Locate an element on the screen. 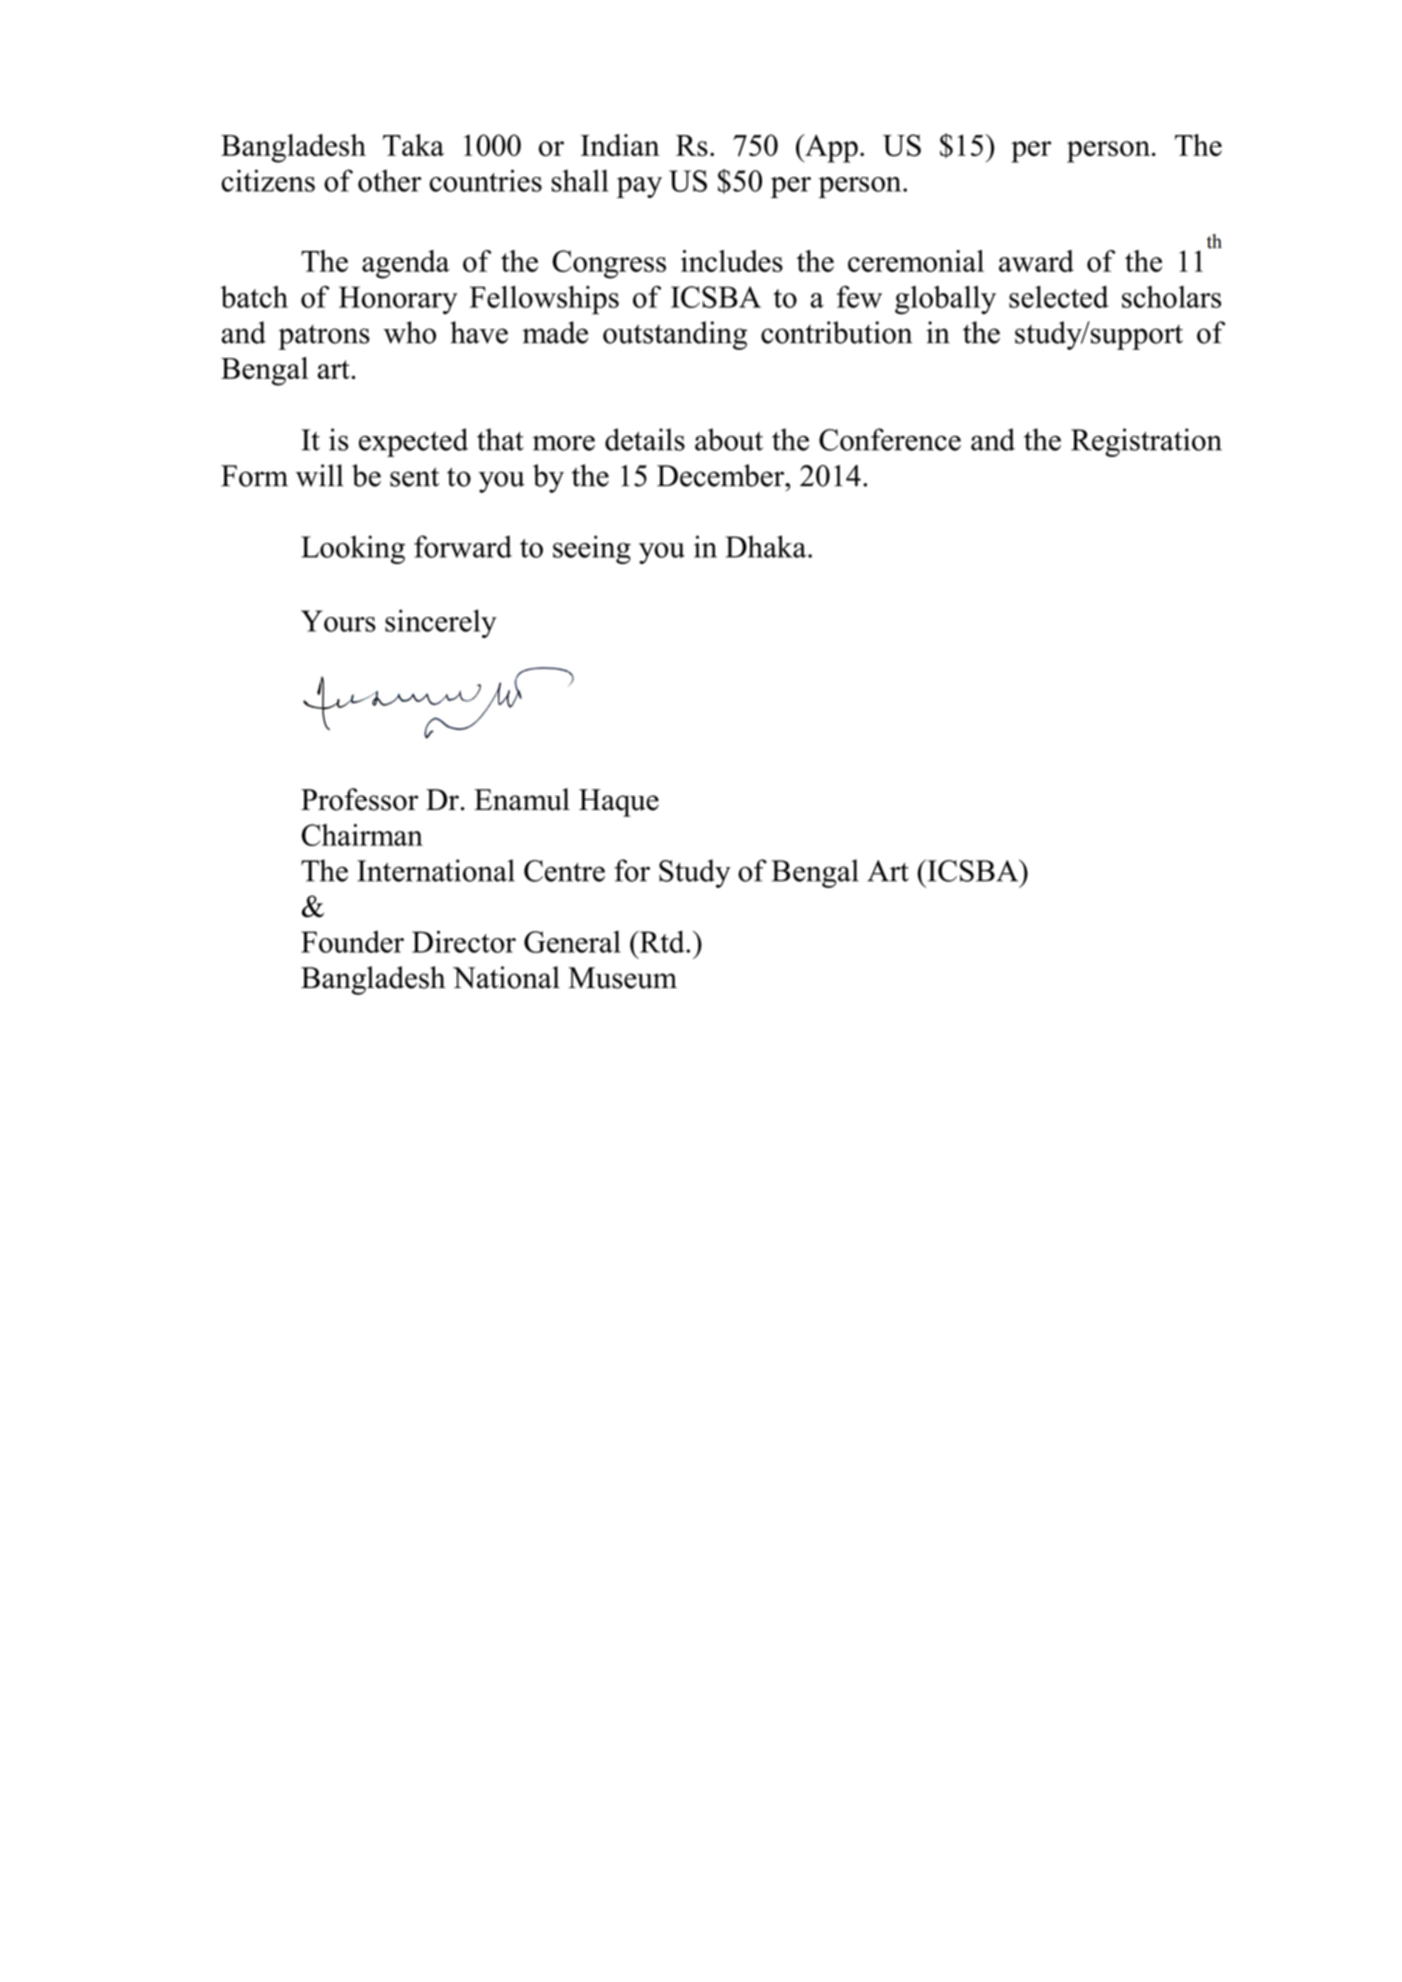 This screenshot has width=1402, height=1982. patrons is located at coordinates (324, 337).
